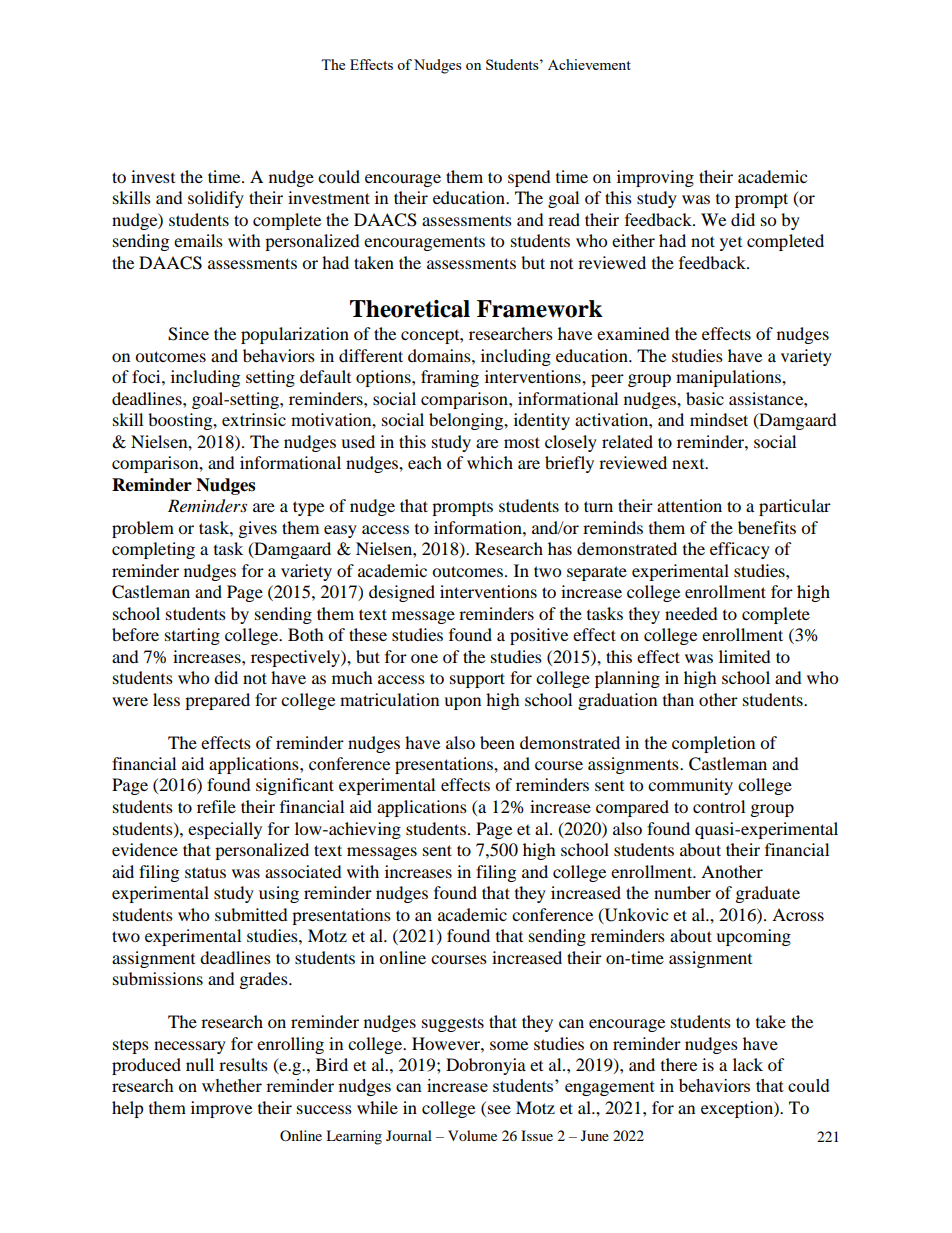  What do you see at coordinates (490, 462) in the page?
I see `which` at bounding box center [490, 462].
